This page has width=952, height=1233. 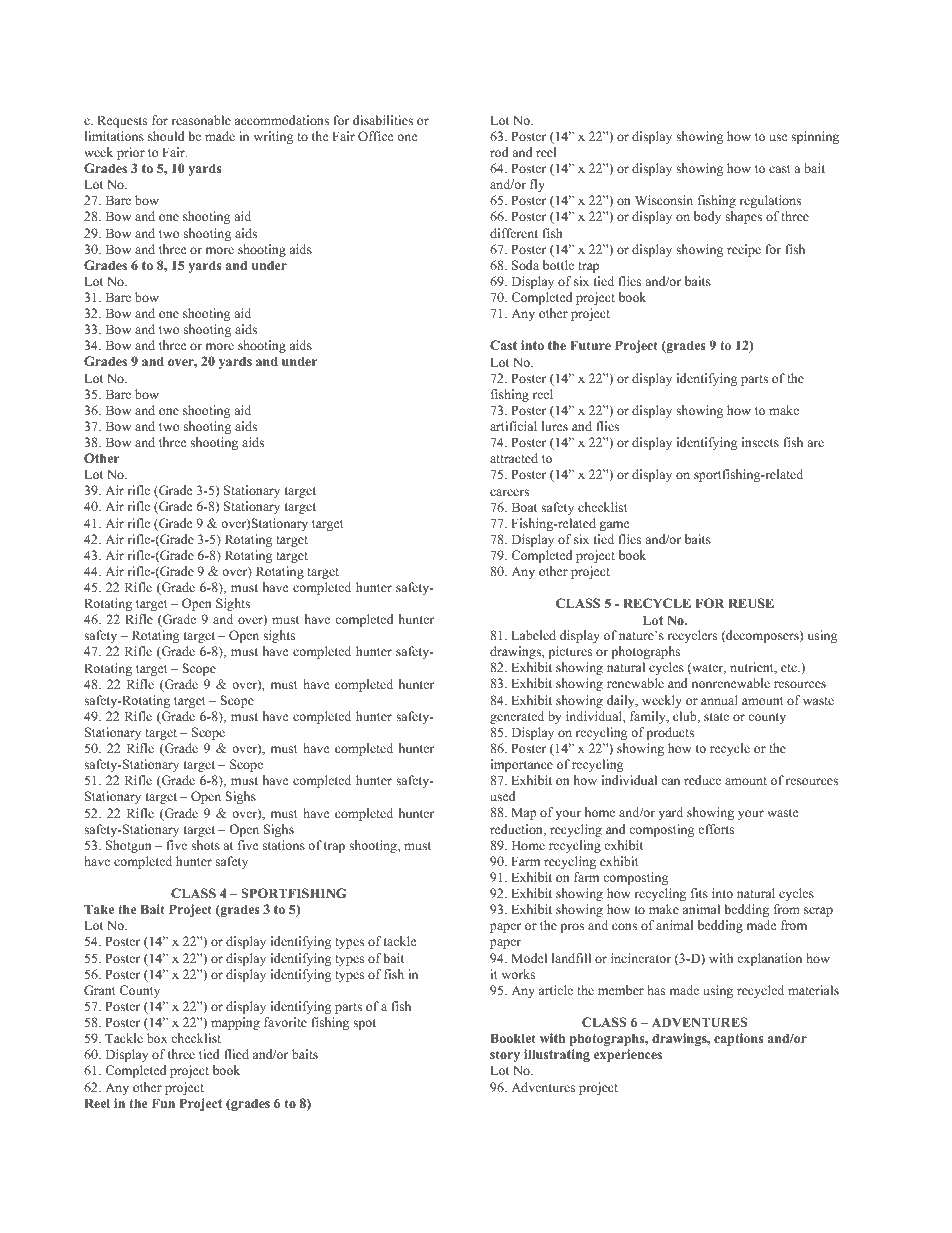 What do you see at coordinates (517, 717) in the page?
I see `generated` at bounding box center [517, 717].
